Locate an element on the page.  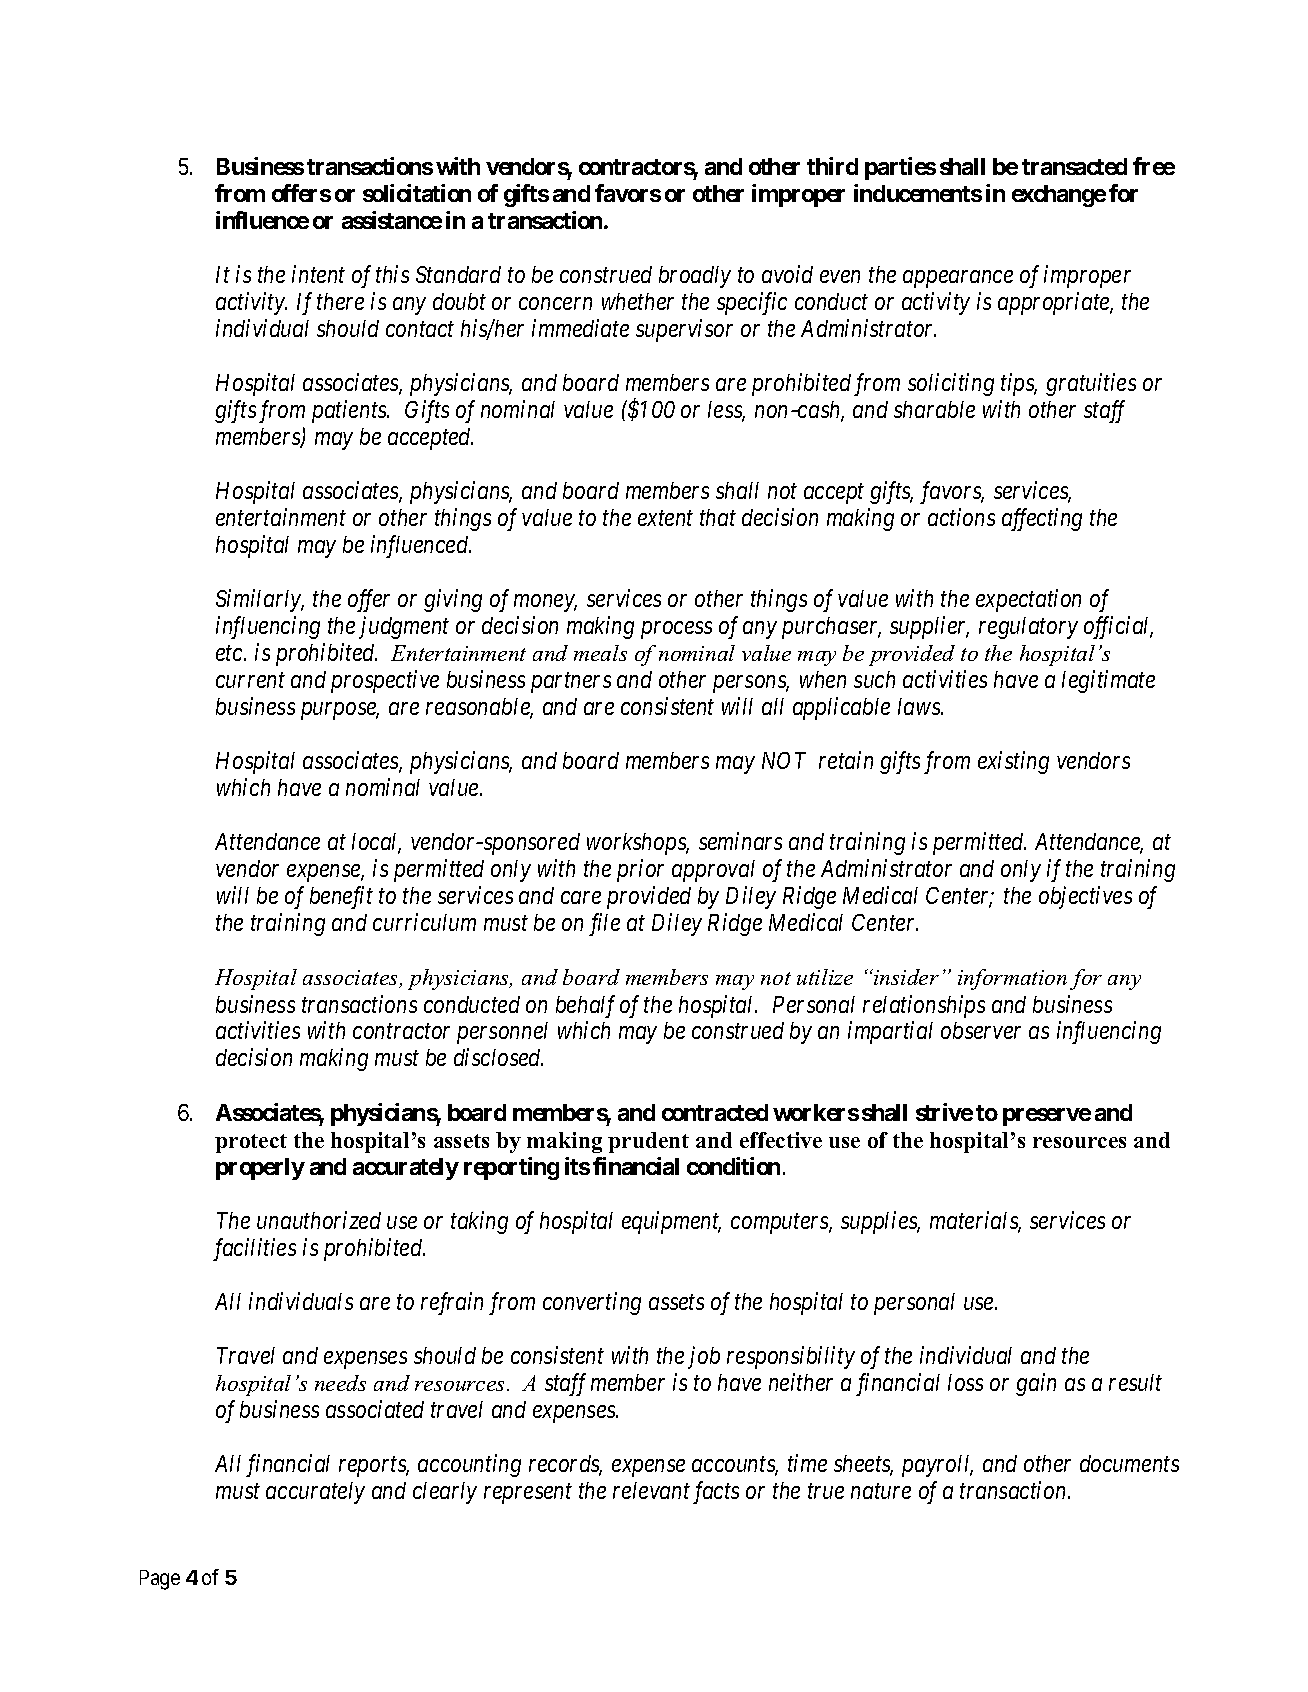
intent is located at coordinates (318, 274).
